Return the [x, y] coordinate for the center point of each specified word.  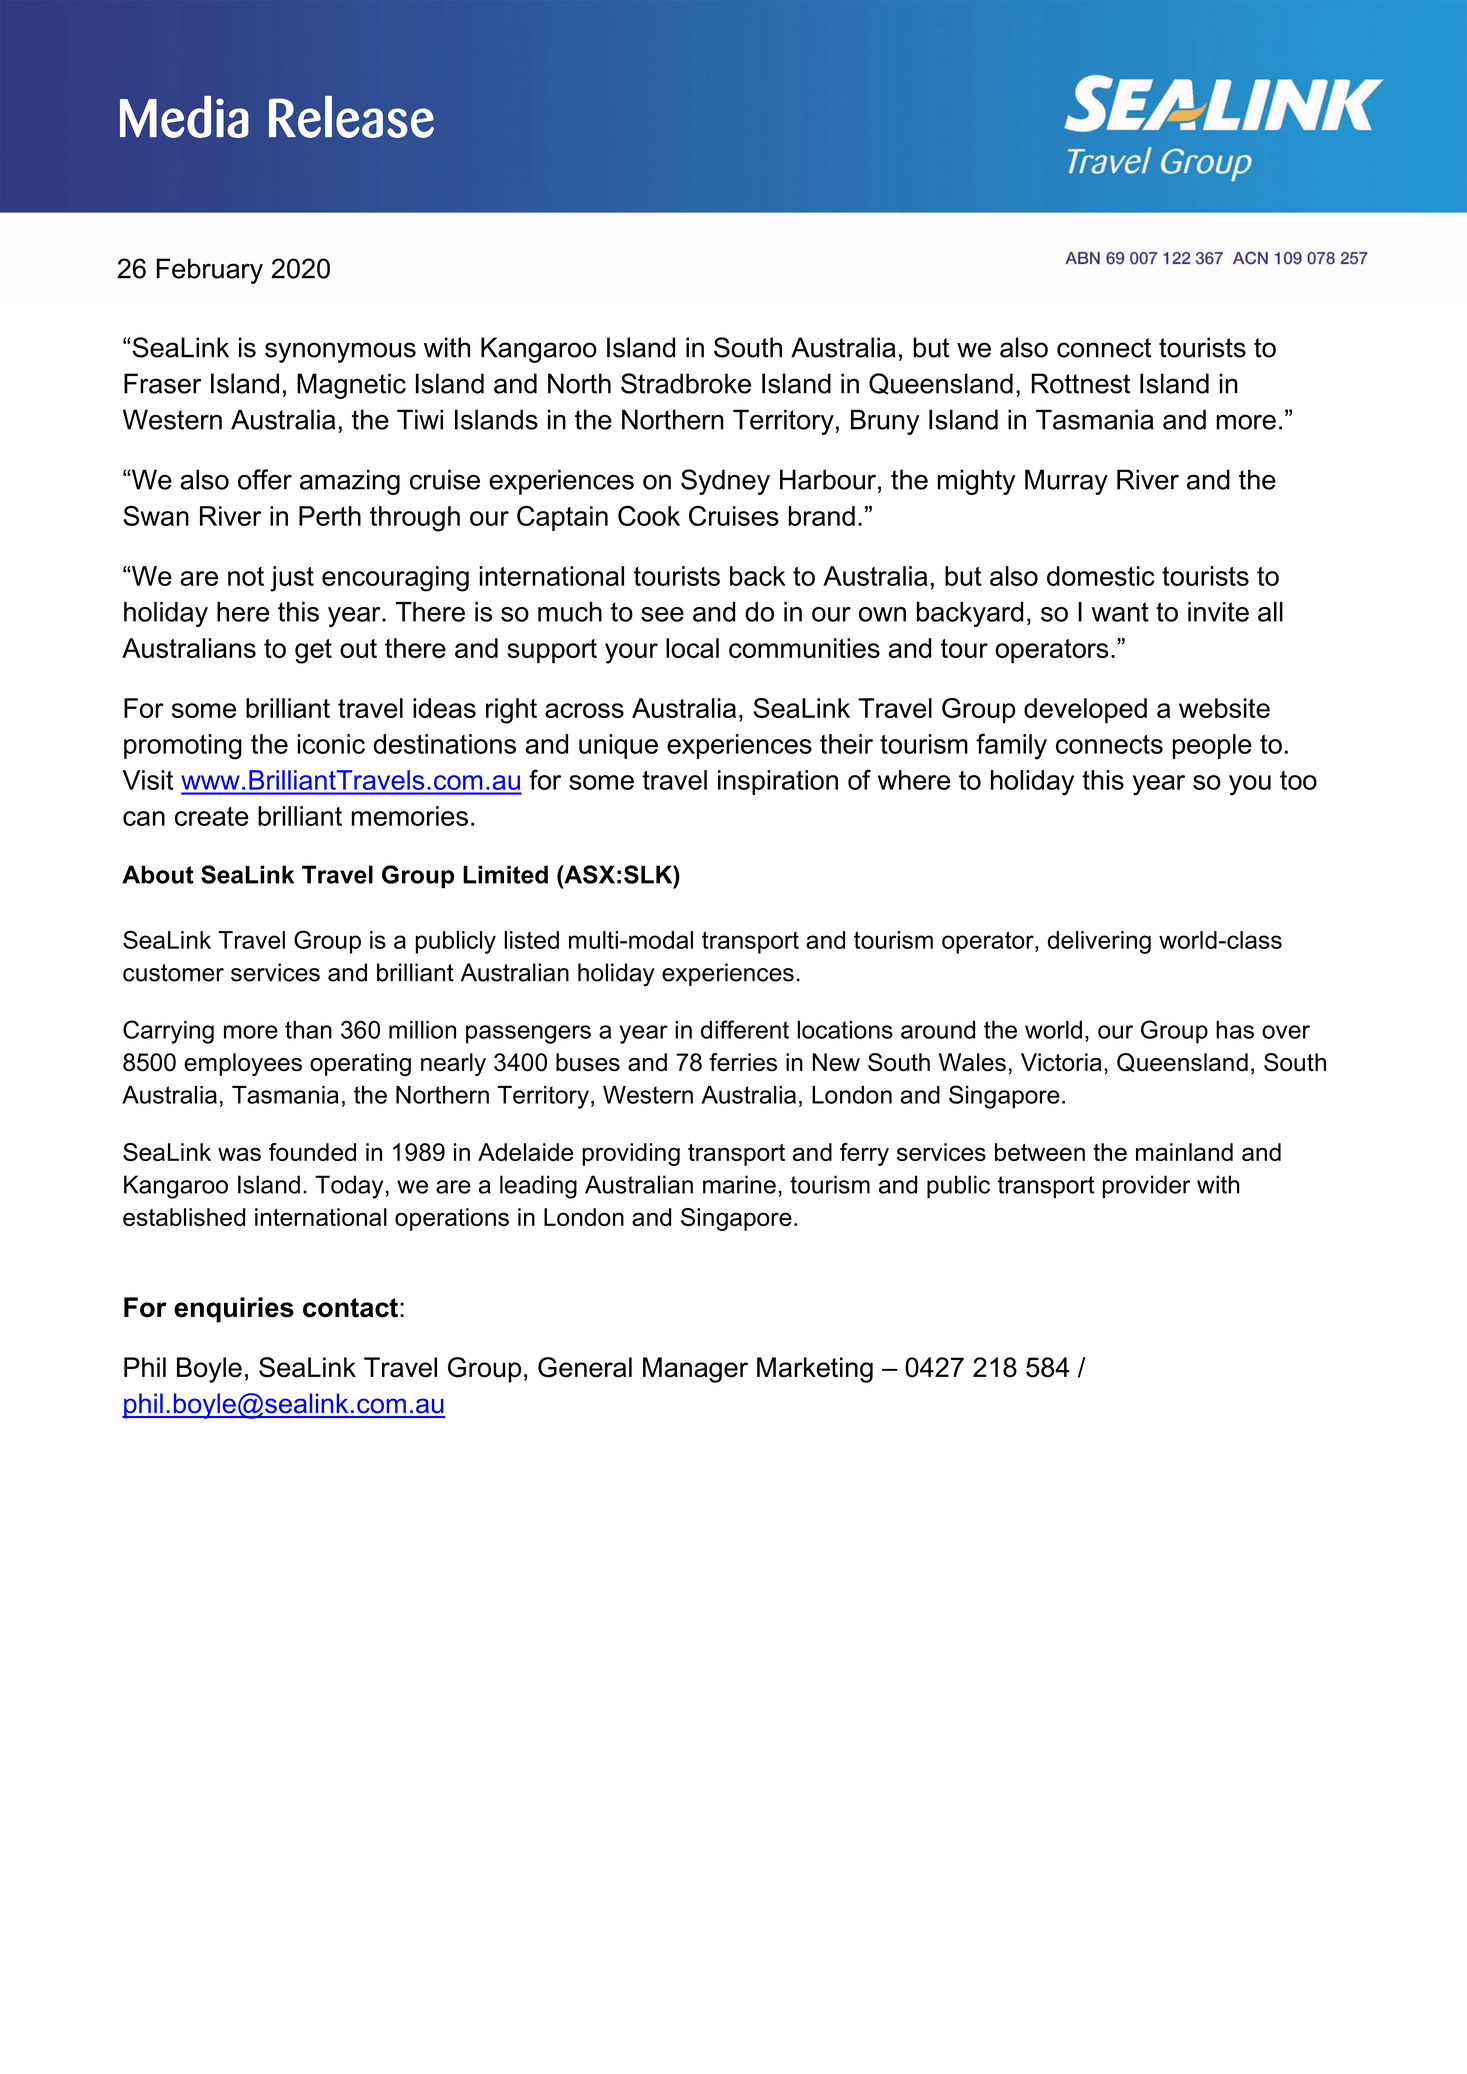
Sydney [725, 482]
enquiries [234, 1310]
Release [351, 117]
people [1212, 746]
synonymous [340, 352]
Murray [1066, 482]
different [745, 1029]
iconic [331, 744]
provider [1147, 1187]
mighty [976, 482]
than [308, 1030]
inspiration [778, 782]
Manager [695, 1370]
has [1235, 1030]
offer [265, 479]
